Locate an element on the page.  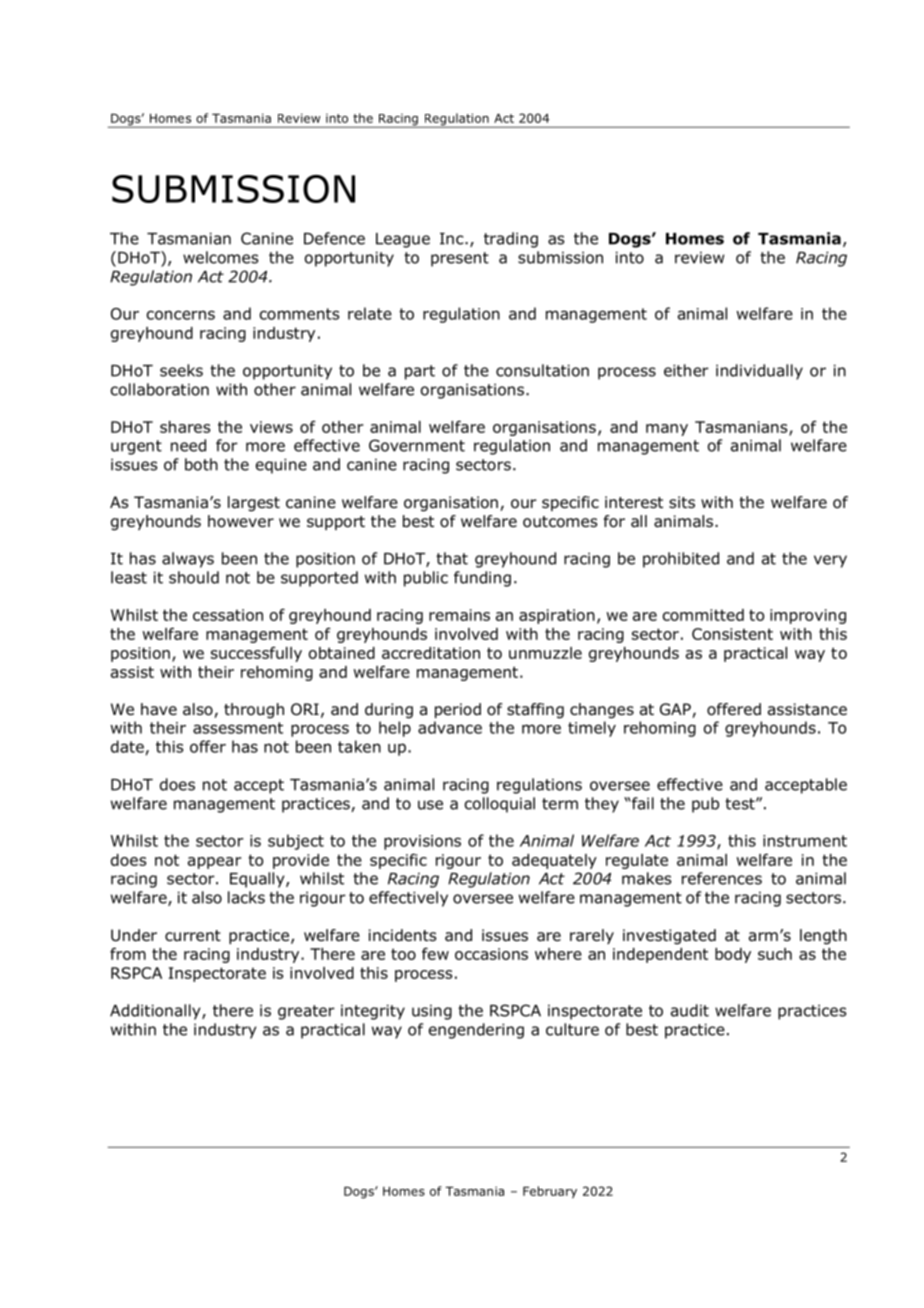
present is located at coordinates (460, 259).
